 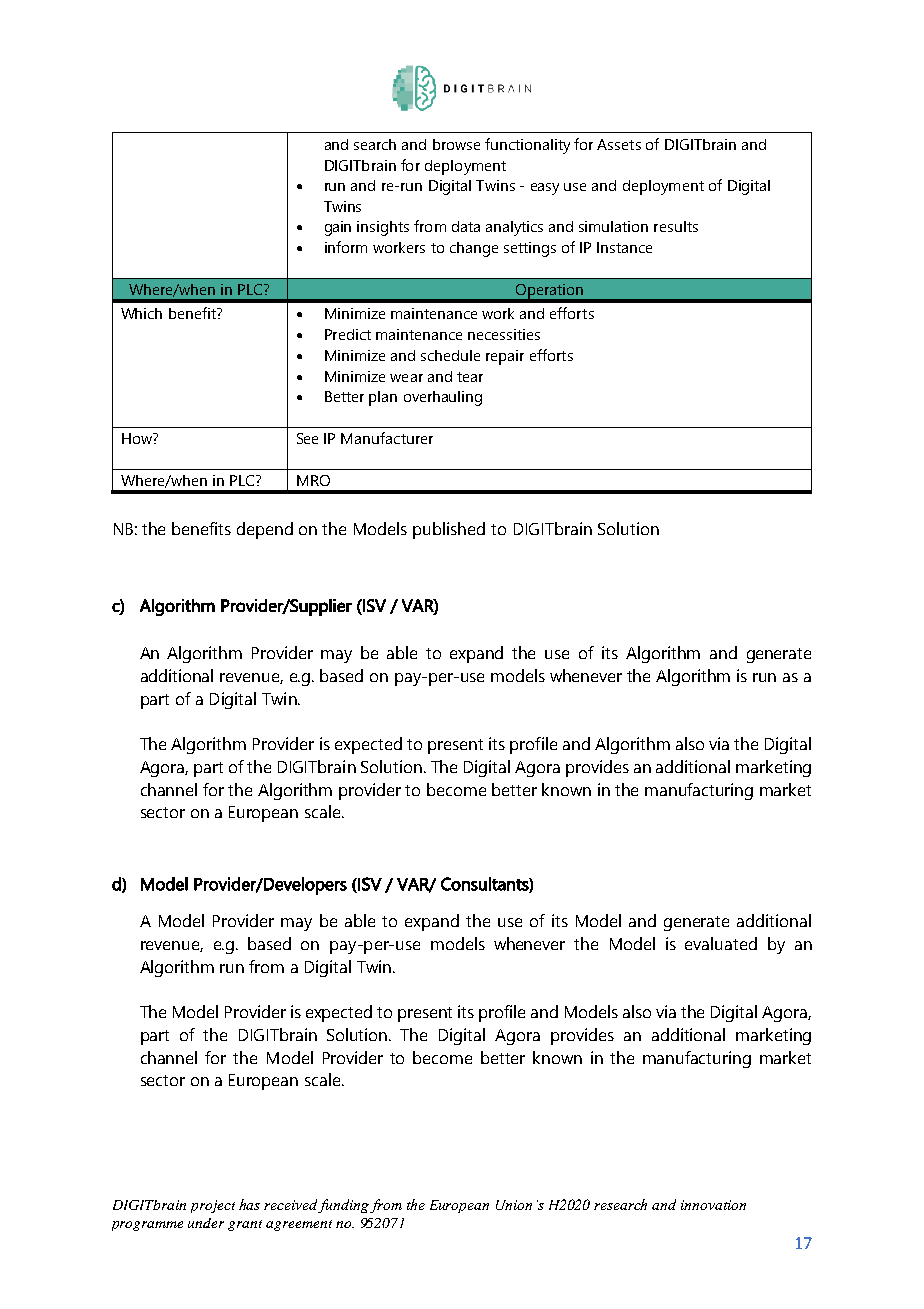 I want to click on depend, so click(x=265, y=530).
